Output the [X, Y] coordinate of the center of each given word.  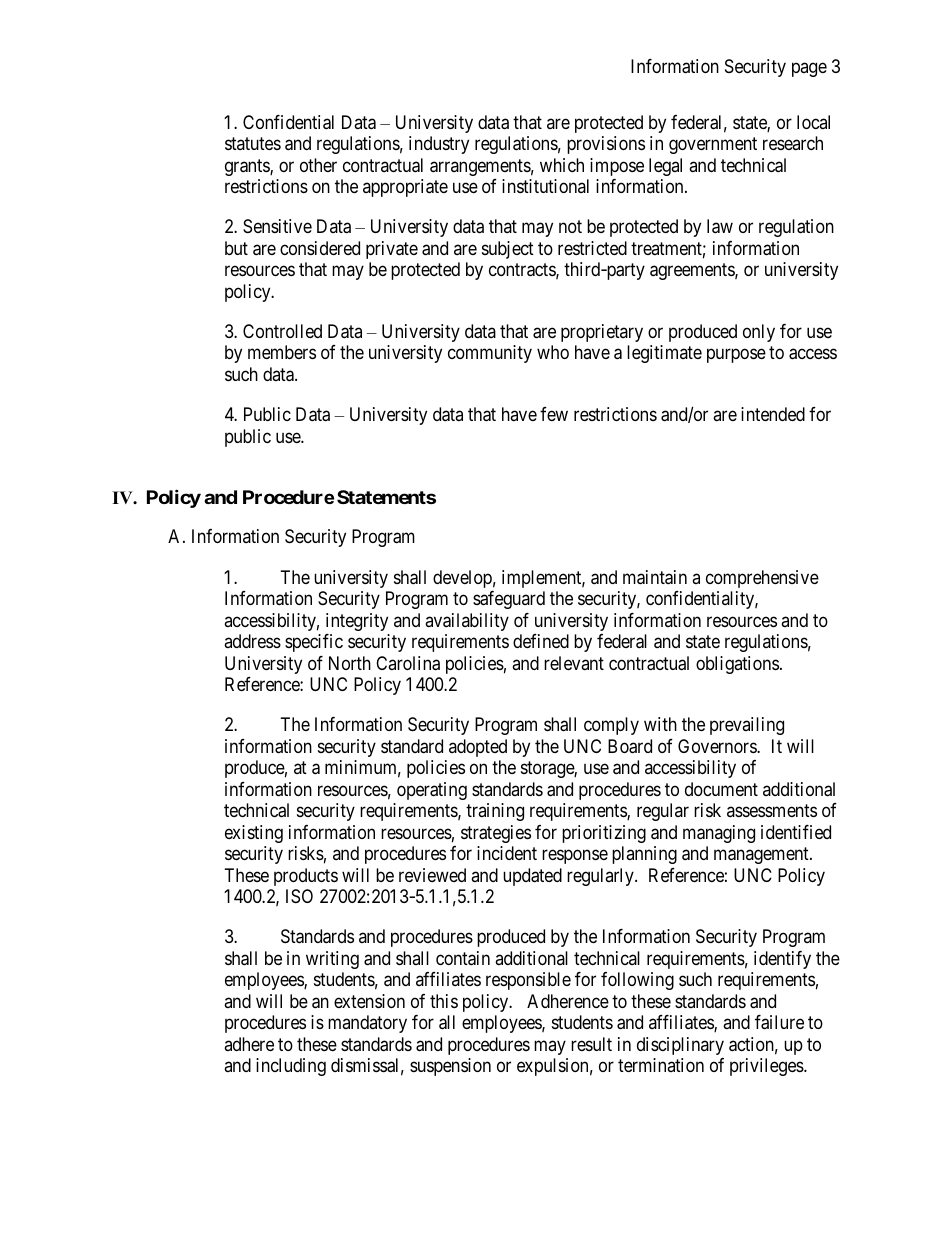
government [713, 145]
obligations [737, 665]
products [306, 877]
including [291, 1067]
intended [773, 414]
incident [507, 853]
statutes [253, 143]
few [554, 414]
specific [314, 643]
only [759, 333]
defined [541, 641]
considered [320, 248]
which [562, 165]
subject [508, 250]
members [282, 352]
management [762, 855]
